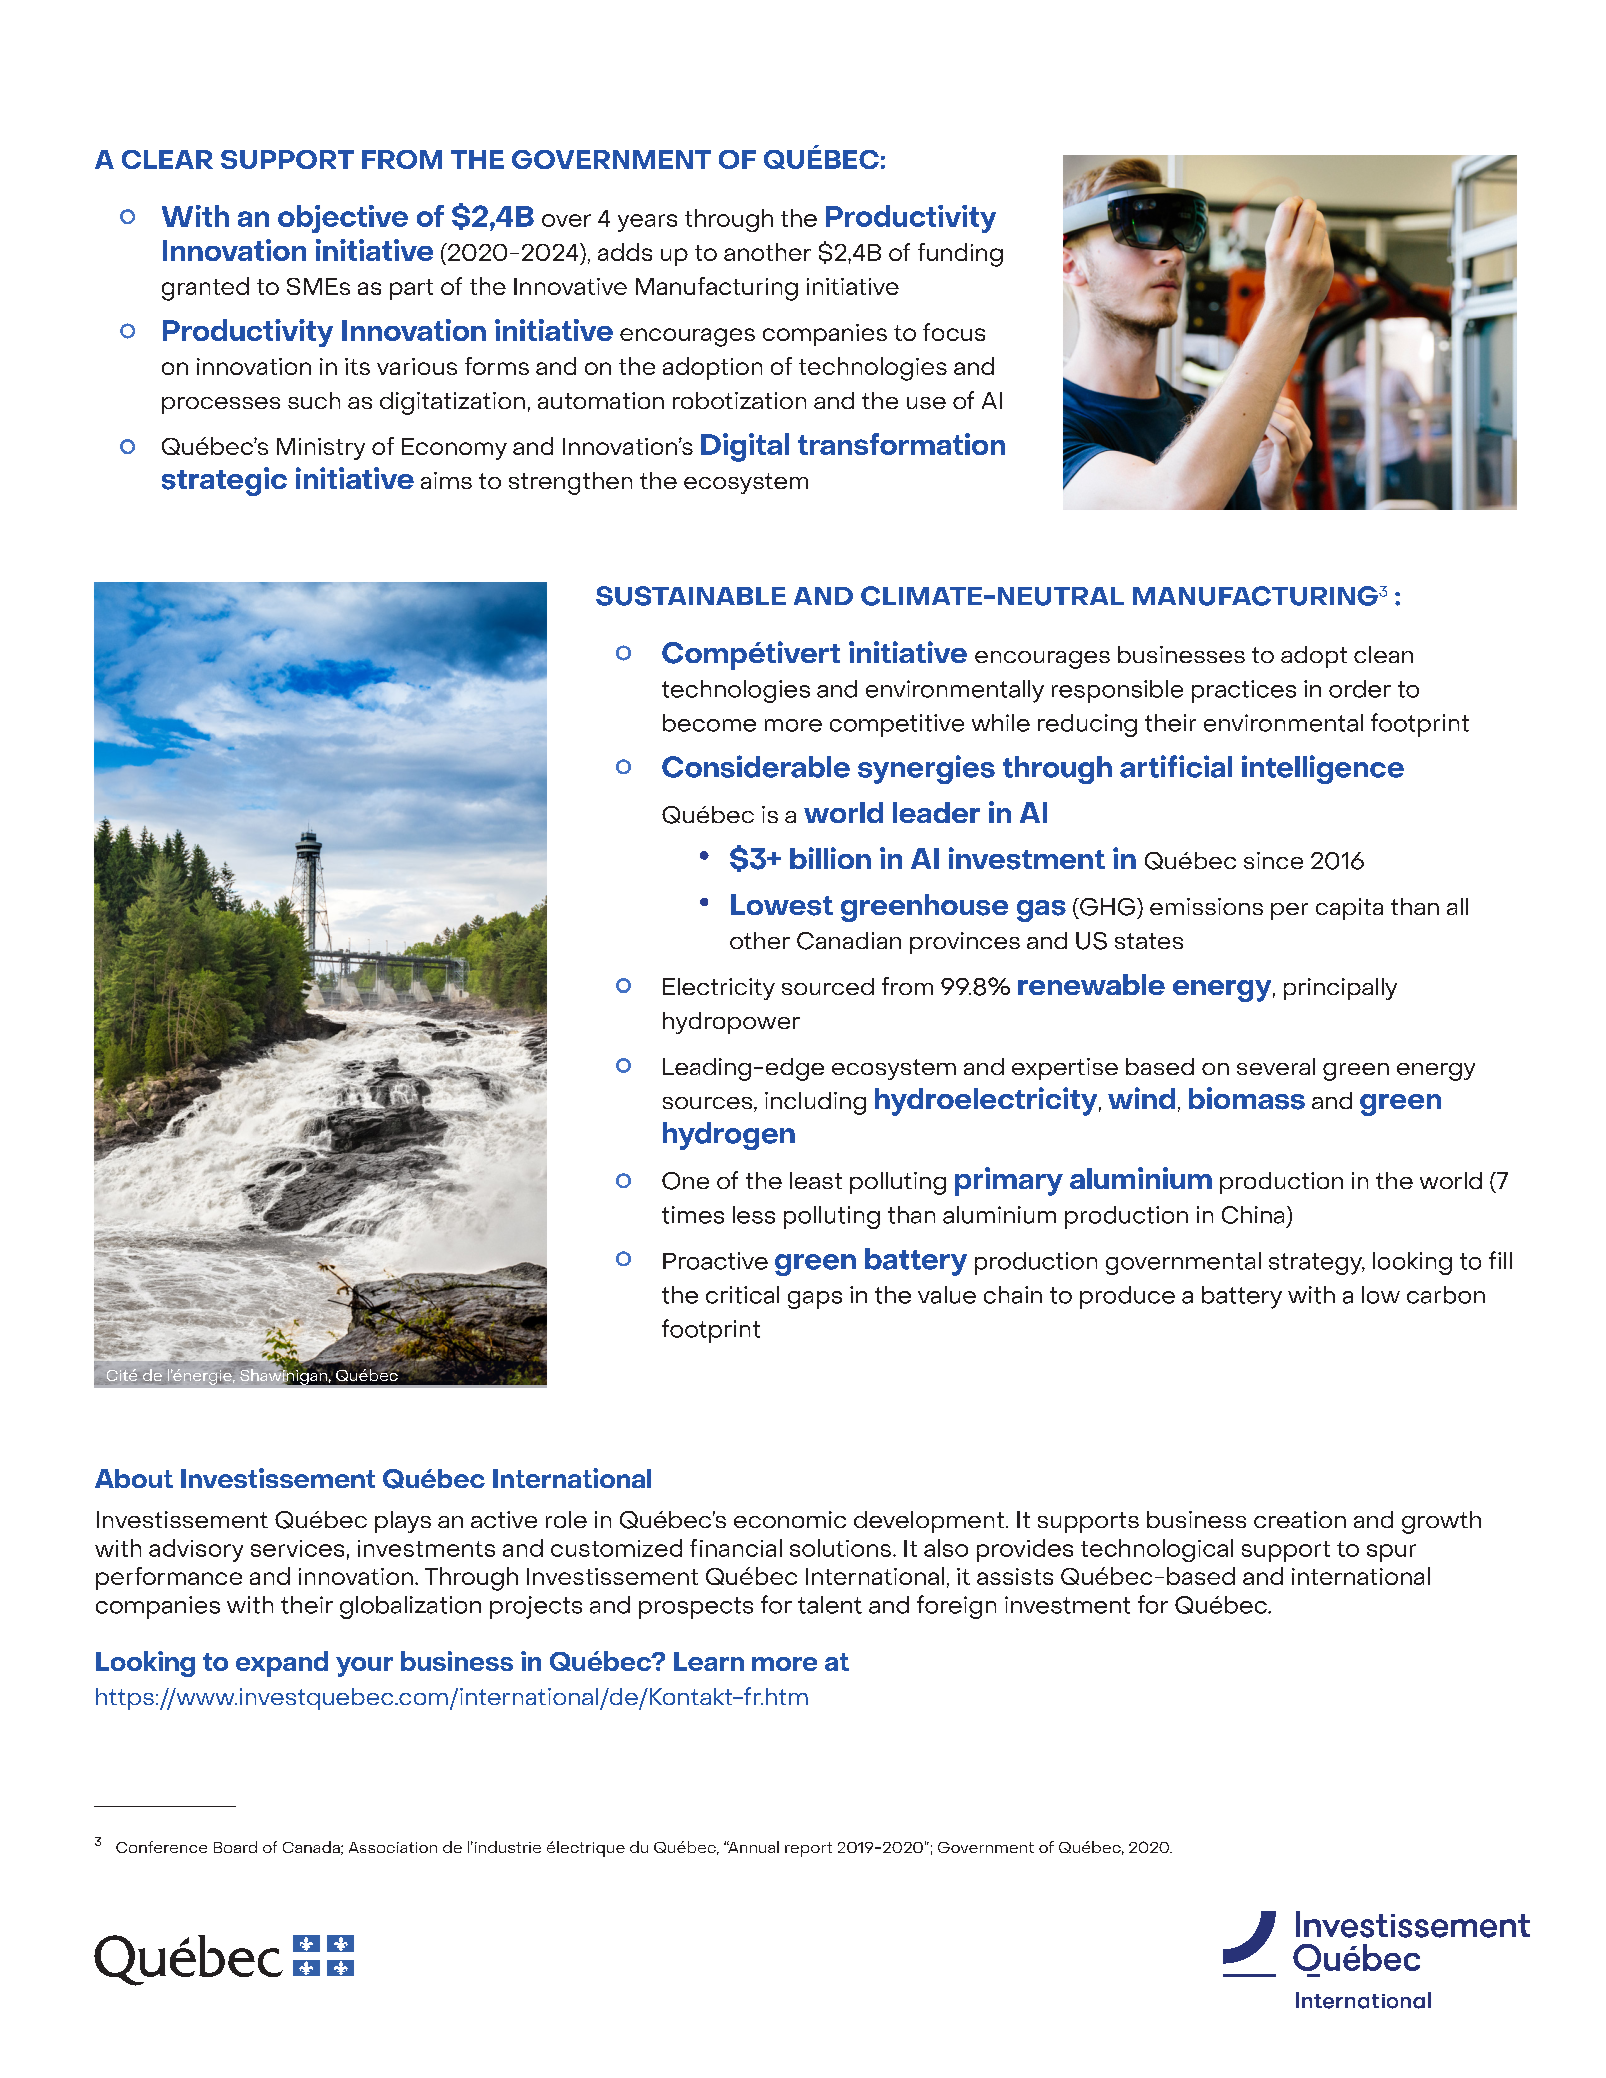 This document has width=1606, height=2078. What do you see at coordinates (343, 219) in the document?
I see `objective` at bounding box center [343, 219].
